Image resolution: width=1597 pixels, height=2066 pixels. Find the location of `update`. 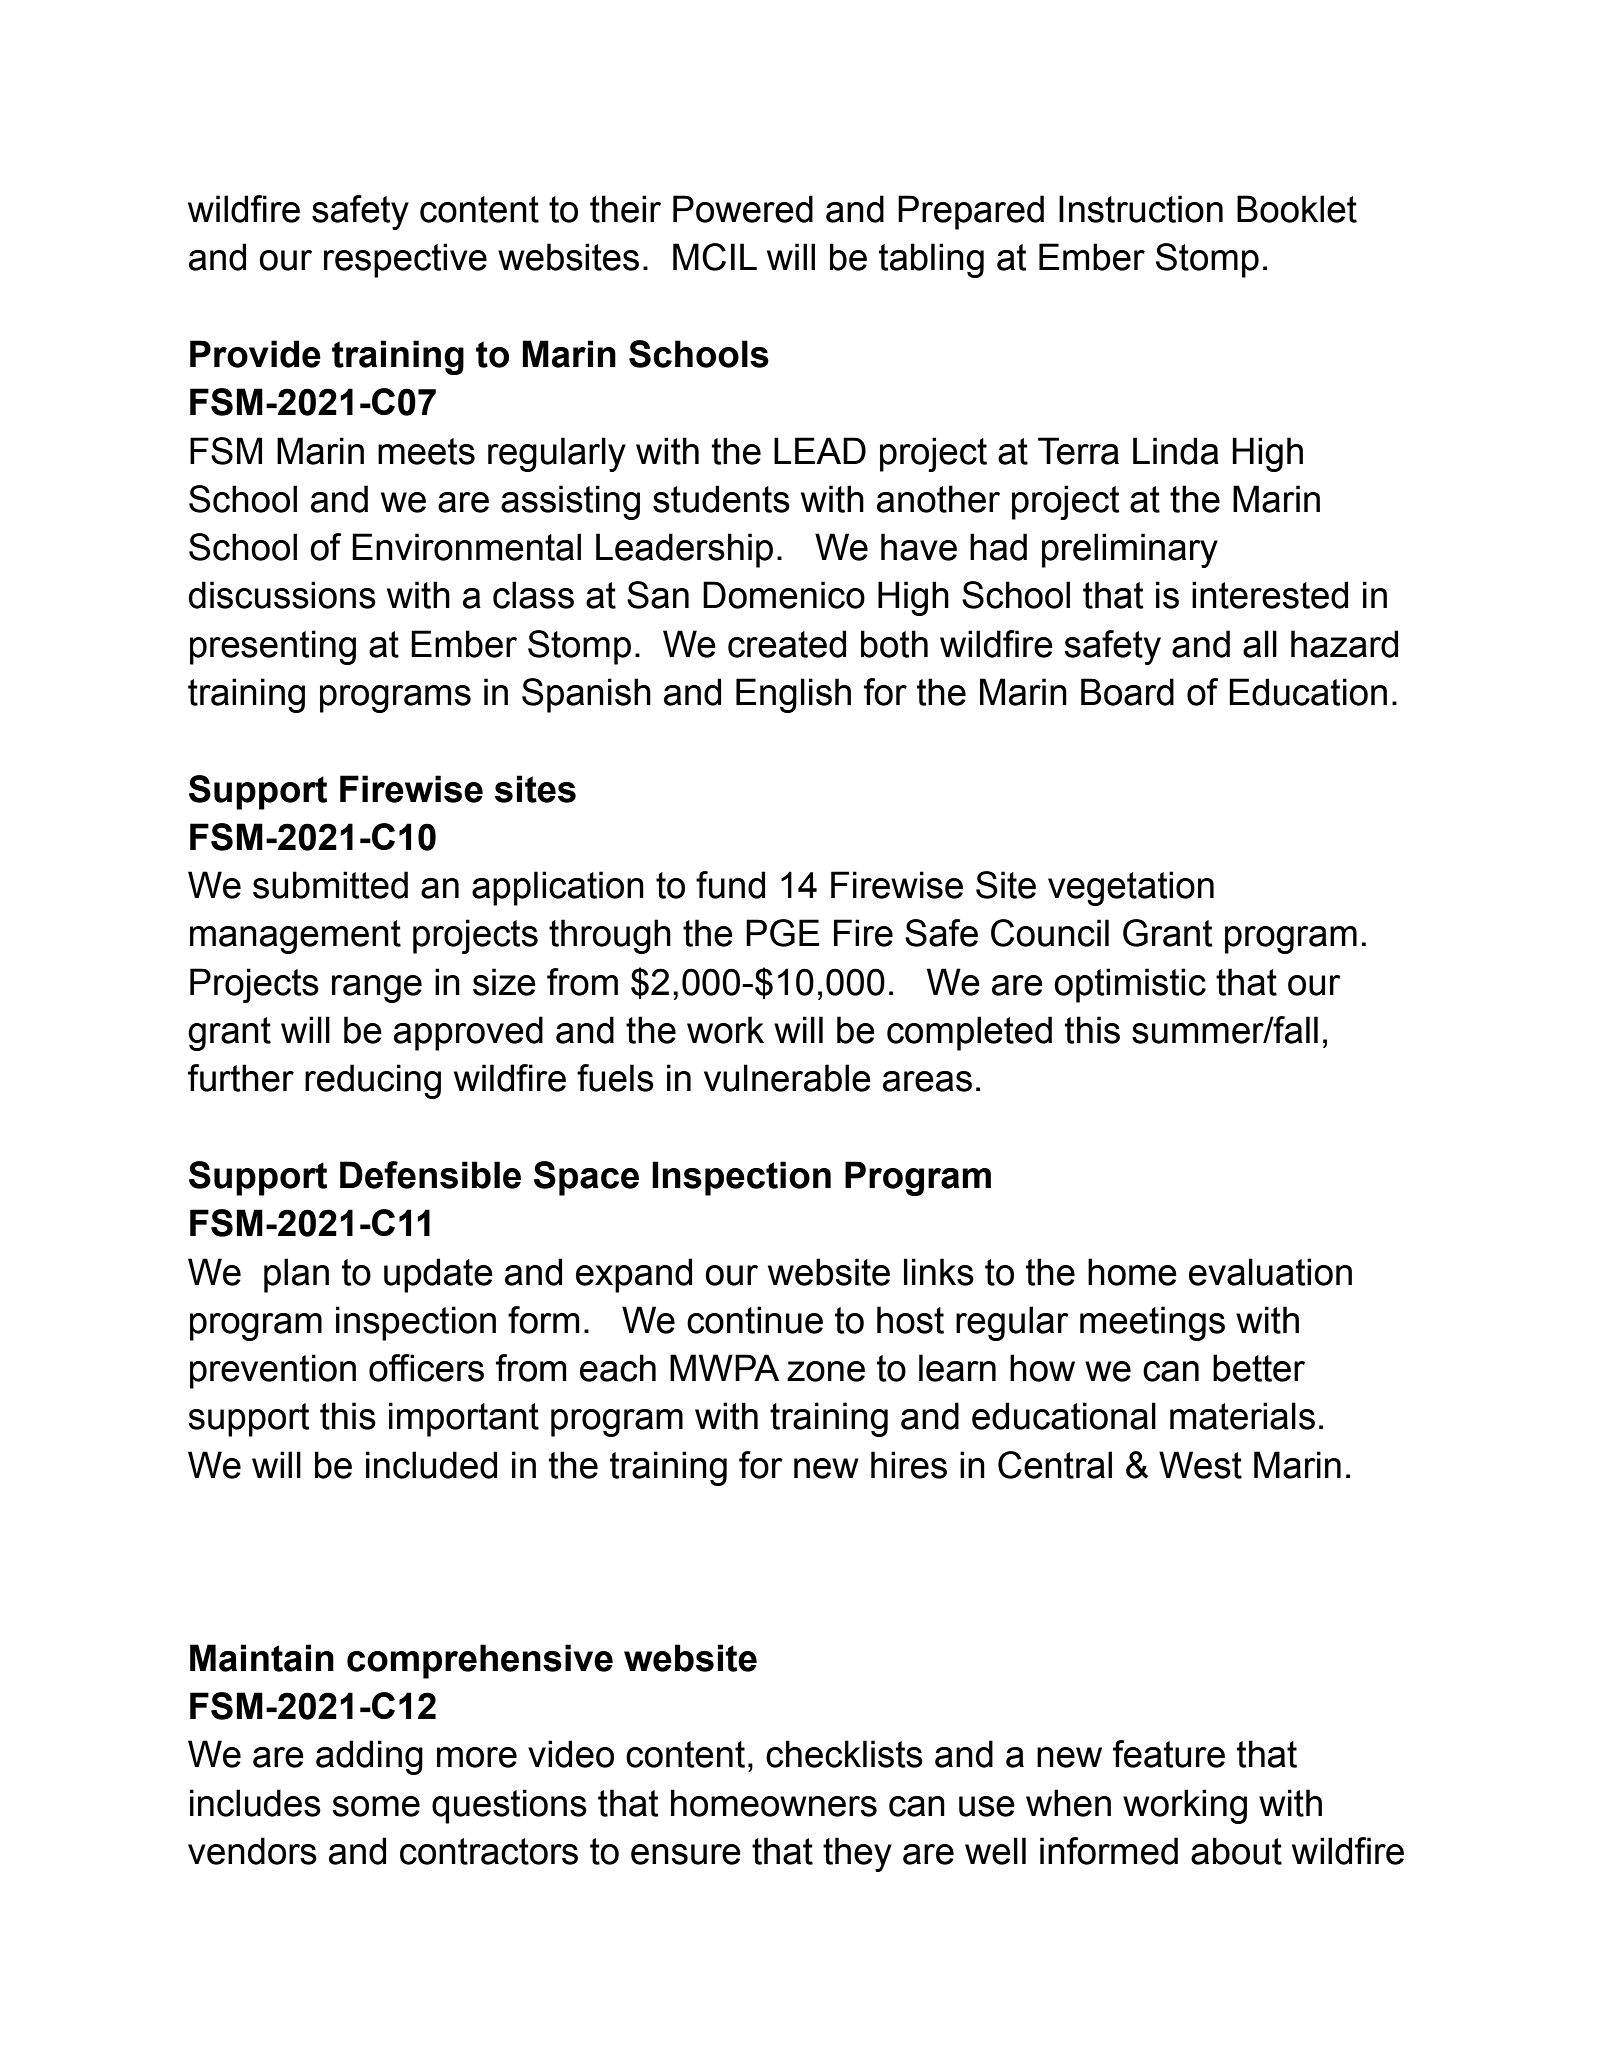

update is located at coordinates (438, 1275).
